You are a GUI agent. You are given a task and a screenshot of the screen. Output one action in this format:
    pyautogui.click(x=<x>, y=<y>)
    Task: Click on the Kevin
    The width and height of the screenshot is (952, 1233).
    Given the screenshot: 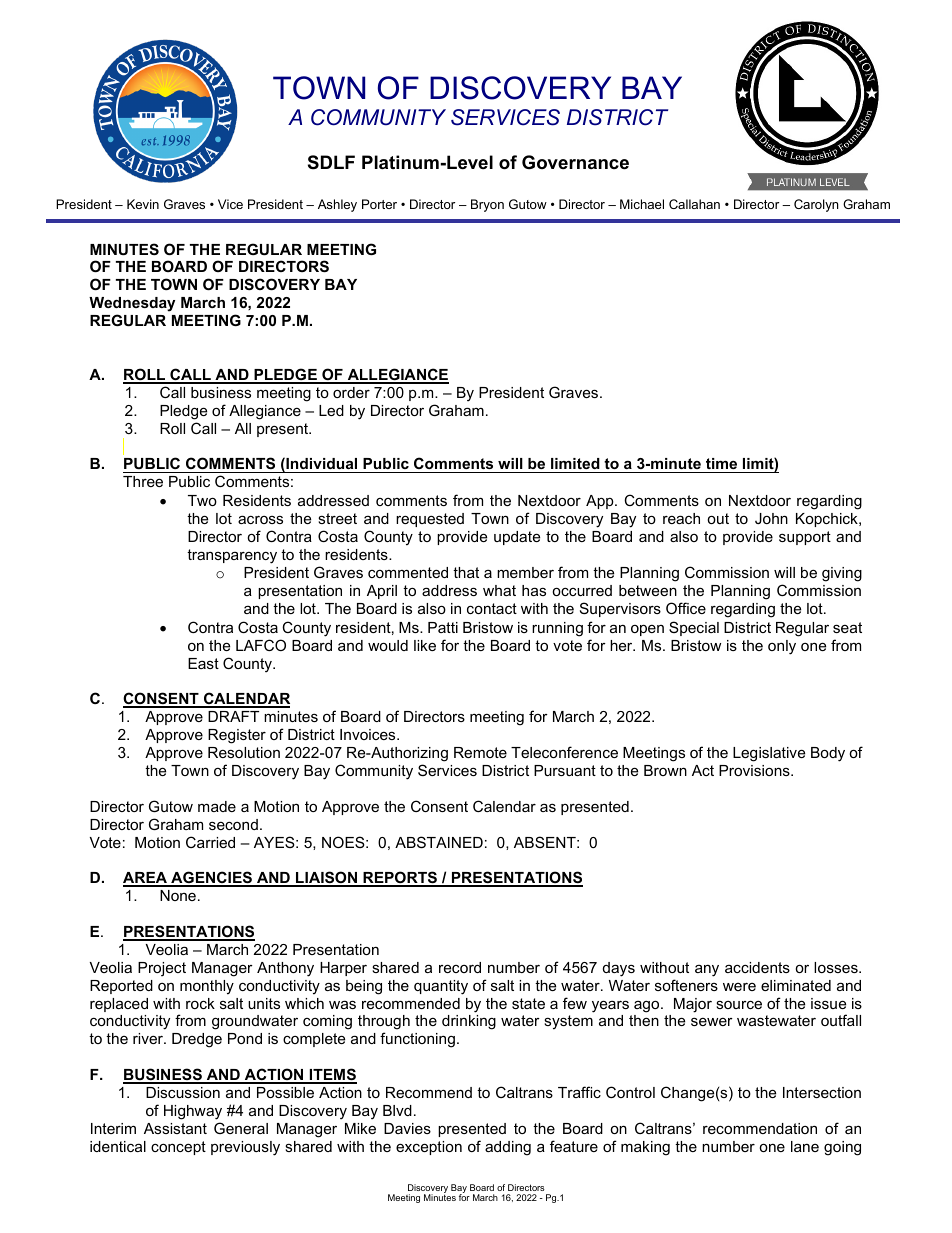 What is the action you would take?
    pyautogui.click(x=143, y=204)
